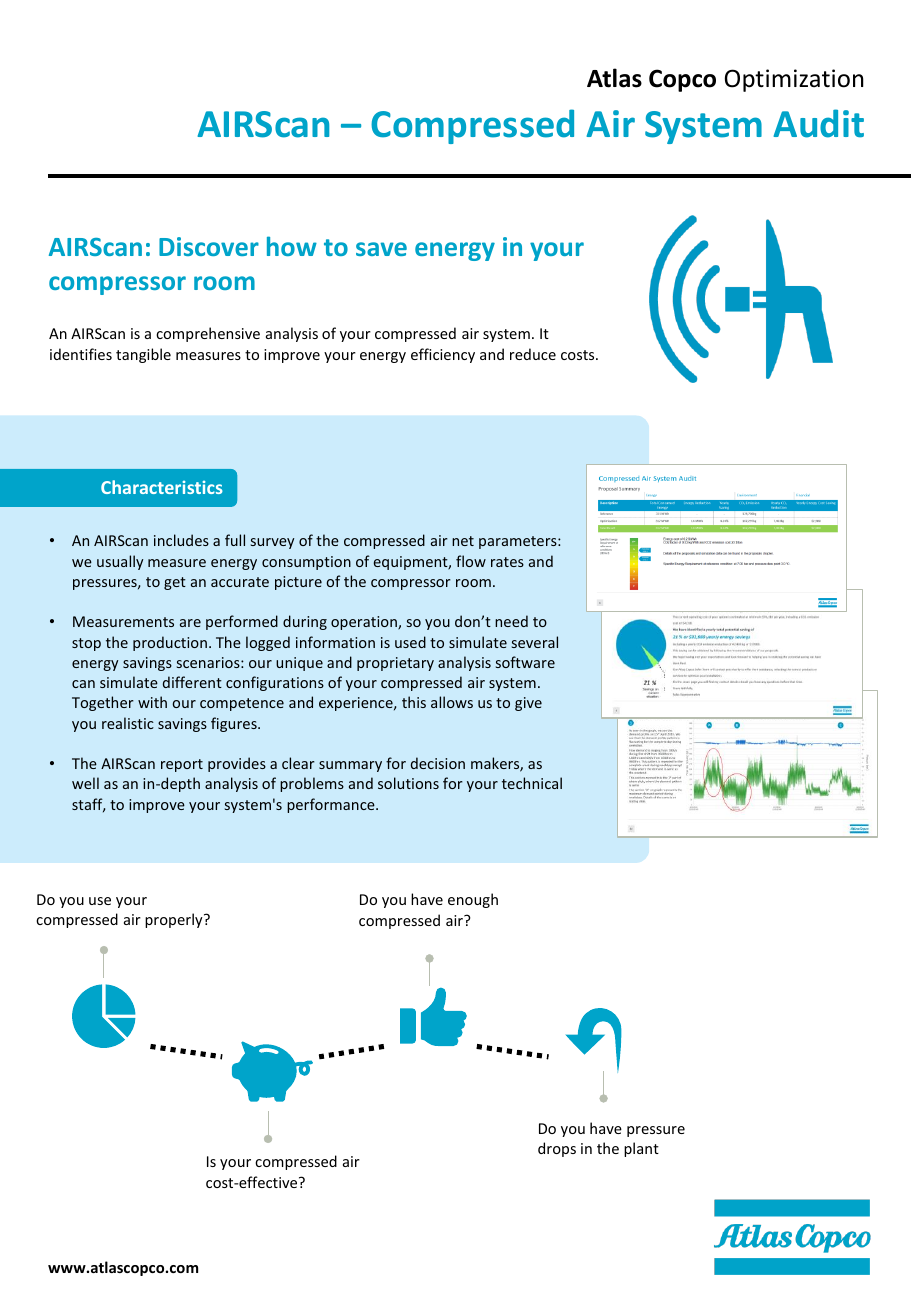  I want to click on plant, so click(641, 1149).
